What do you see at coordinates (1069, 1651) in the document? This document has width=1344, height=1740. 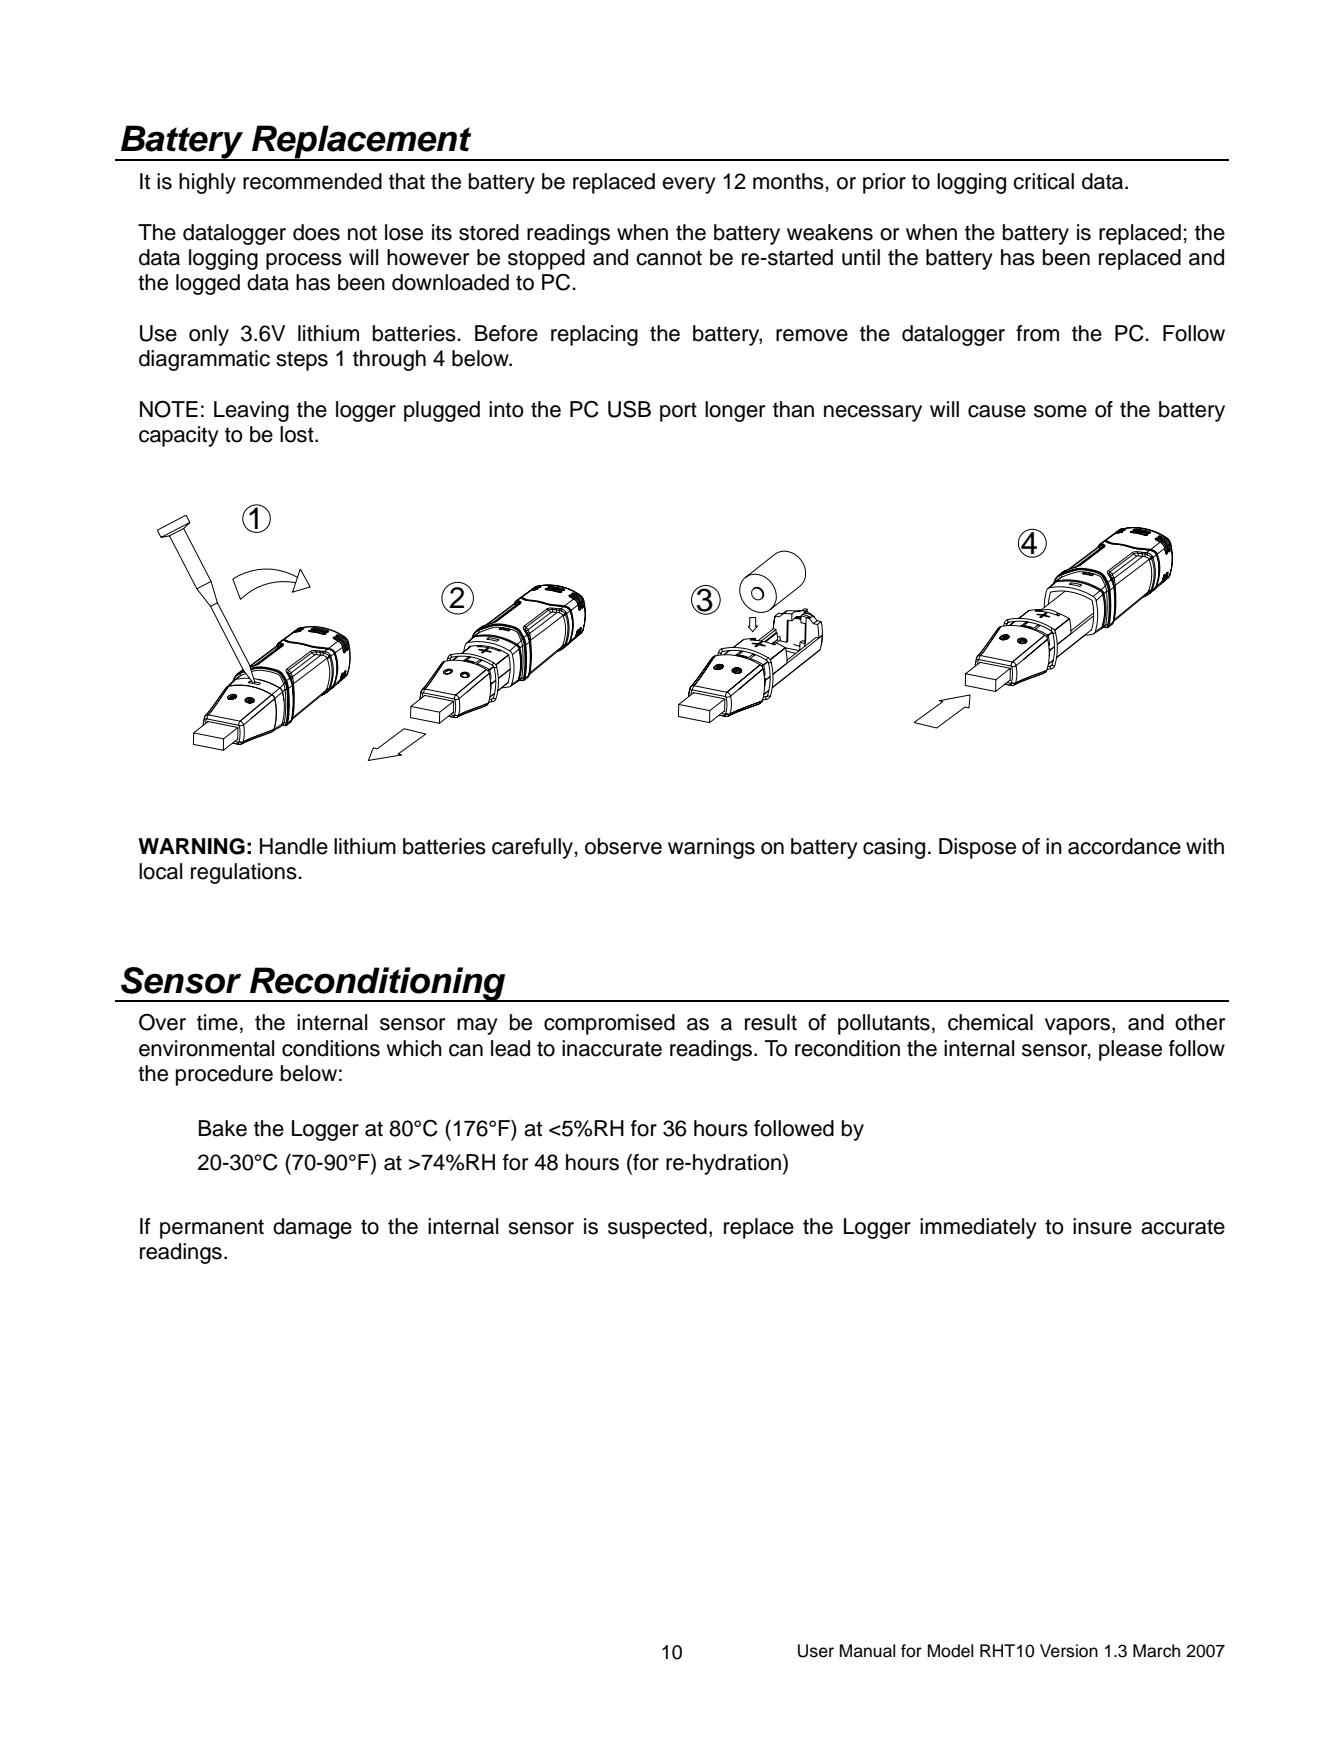 I see `Version` at bounding box center [1069, 1651].
